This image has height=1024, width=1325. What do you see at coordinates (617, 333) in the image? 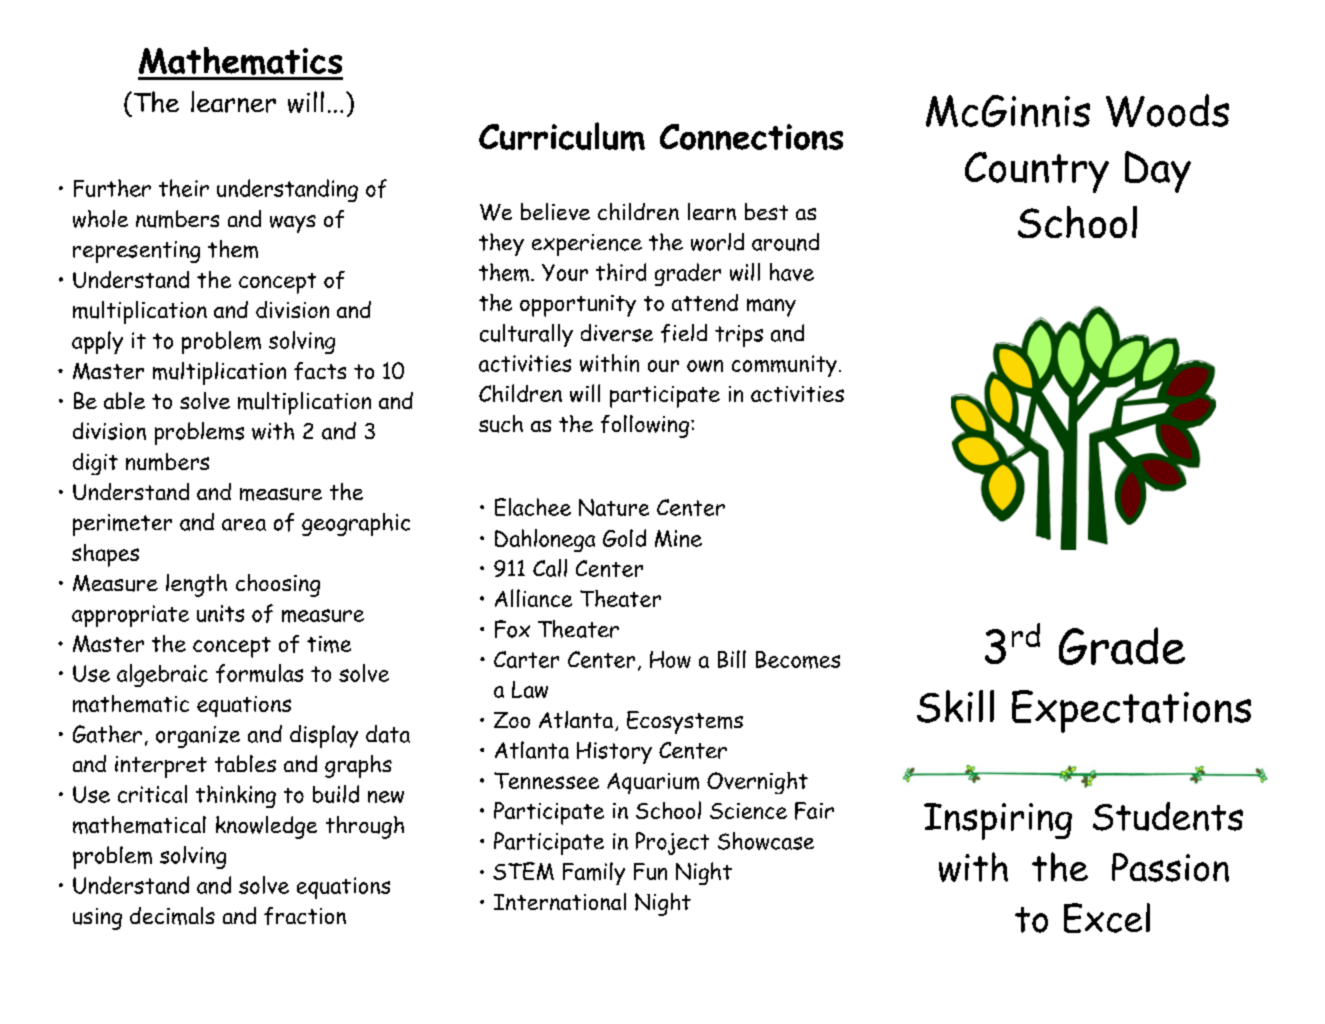
I see `diverse` at bounding box center [617, 333].
